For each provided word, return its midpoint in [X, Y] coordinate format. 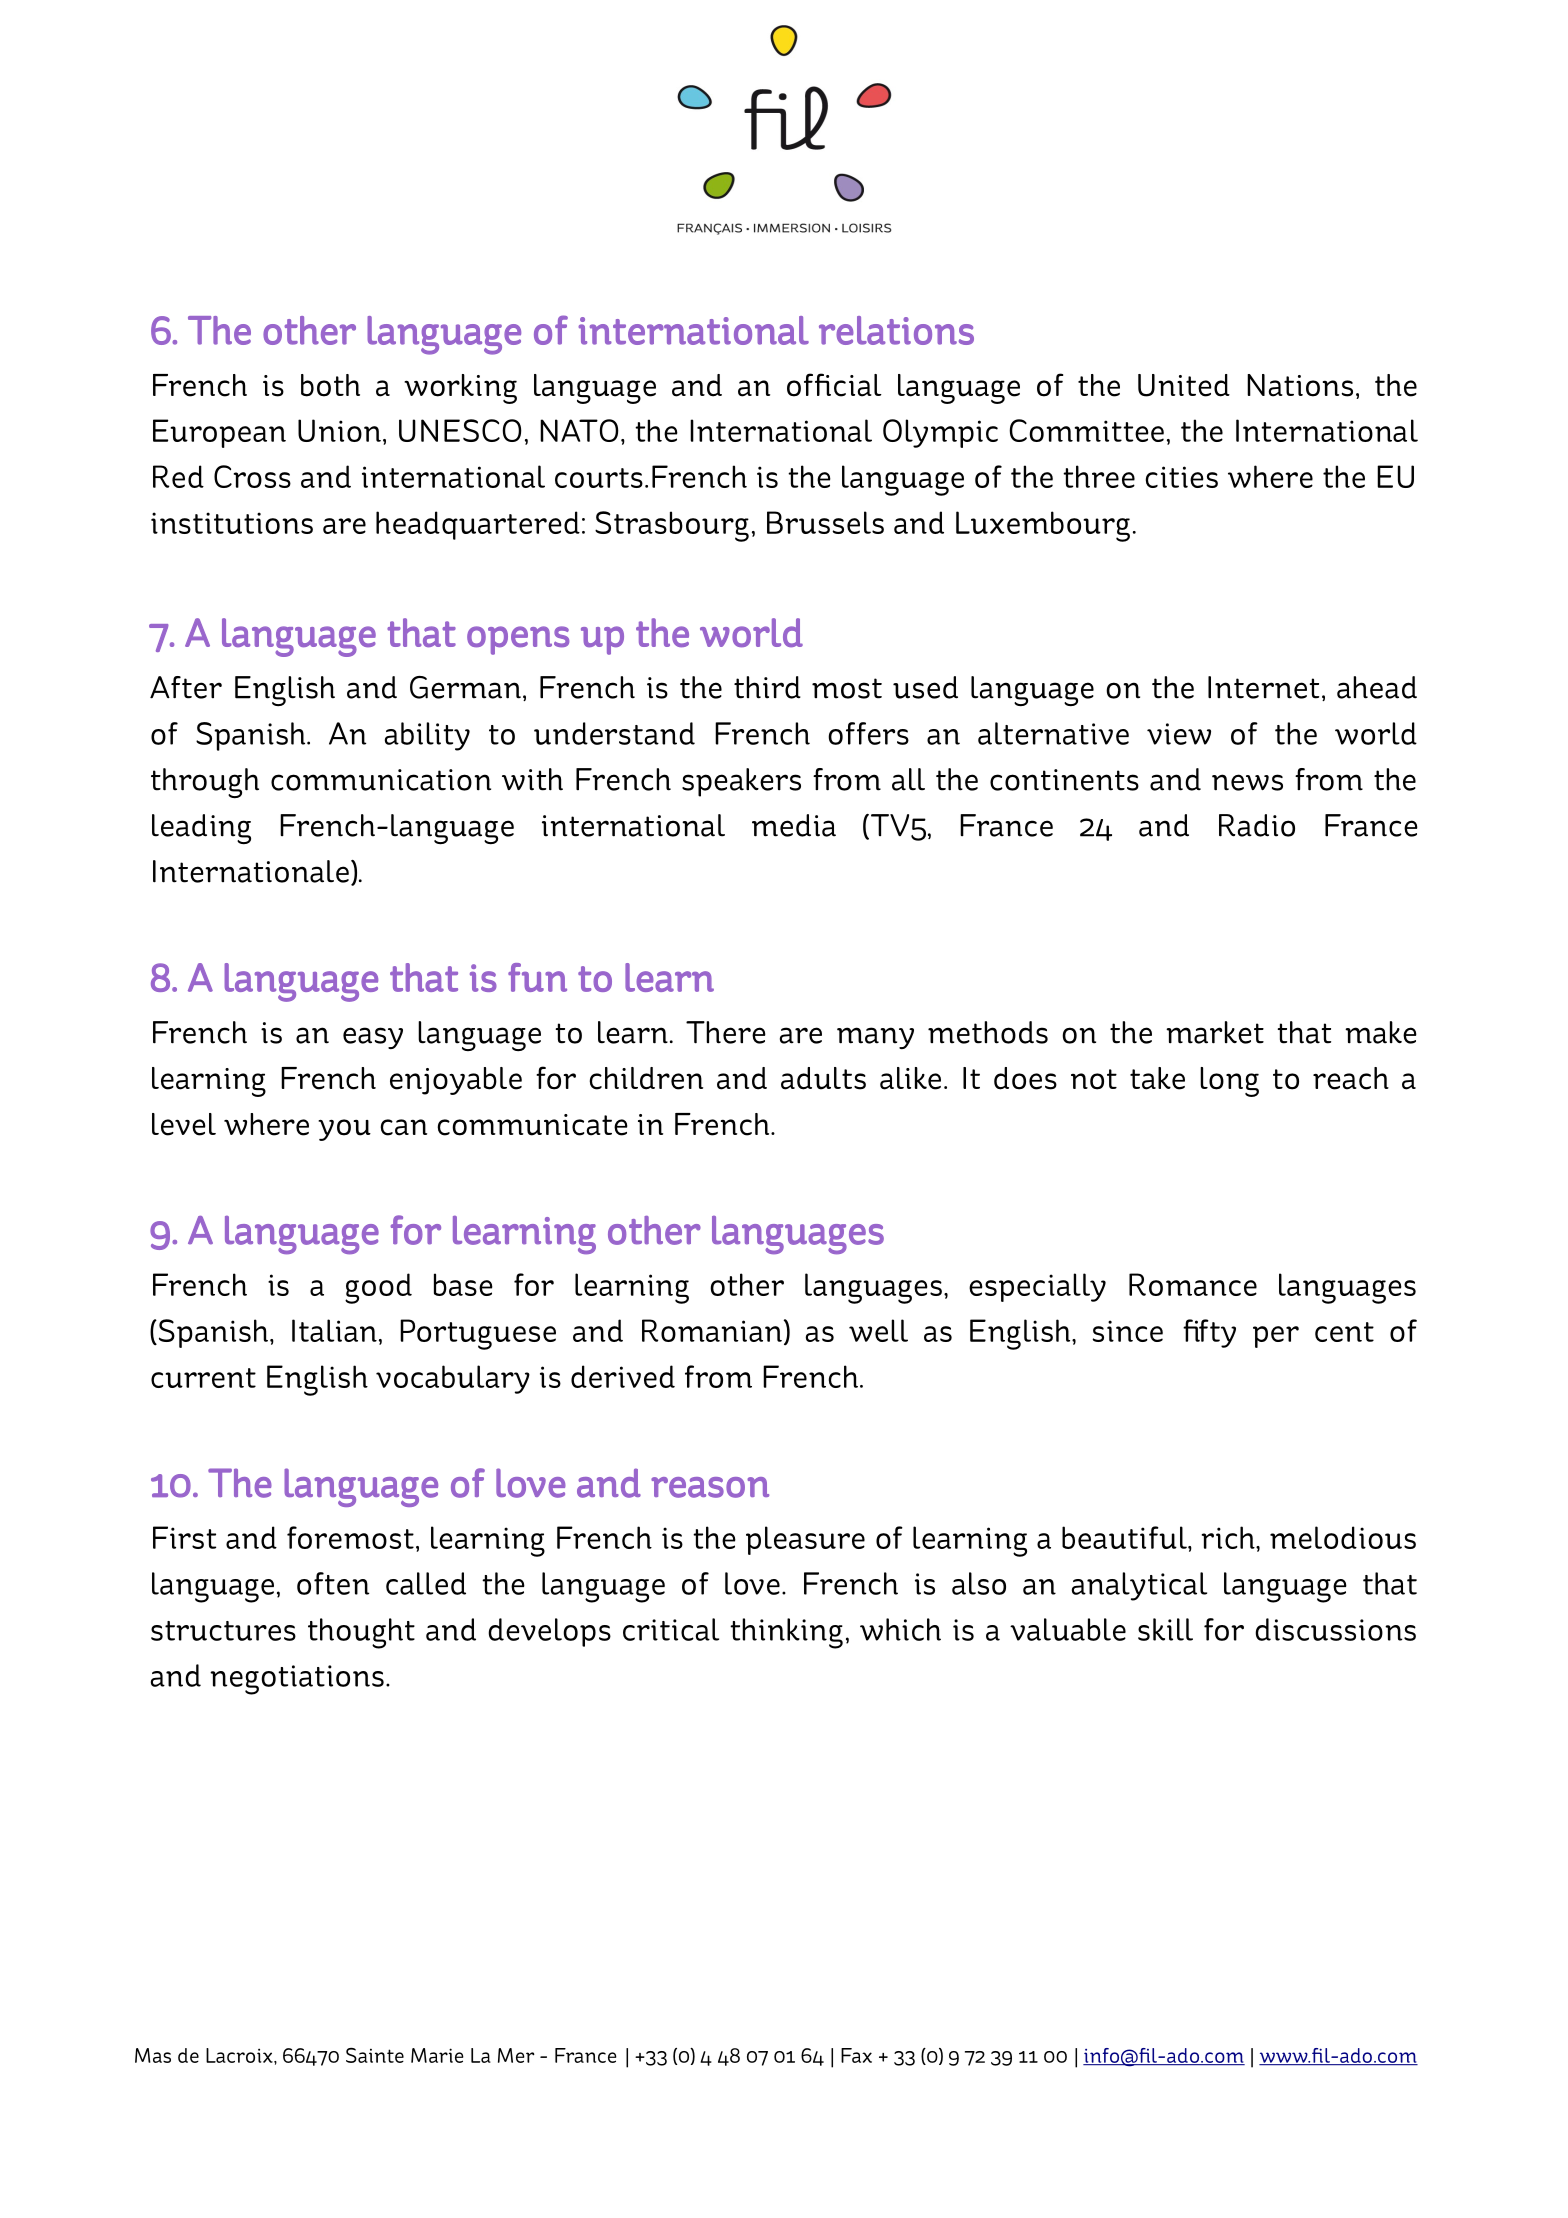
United [1184, 385]
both [330, 385]
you [344, 1130]
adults [823, 1078]
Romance [1193, 1284]
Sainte [375, 2055]
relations [896, 330]
